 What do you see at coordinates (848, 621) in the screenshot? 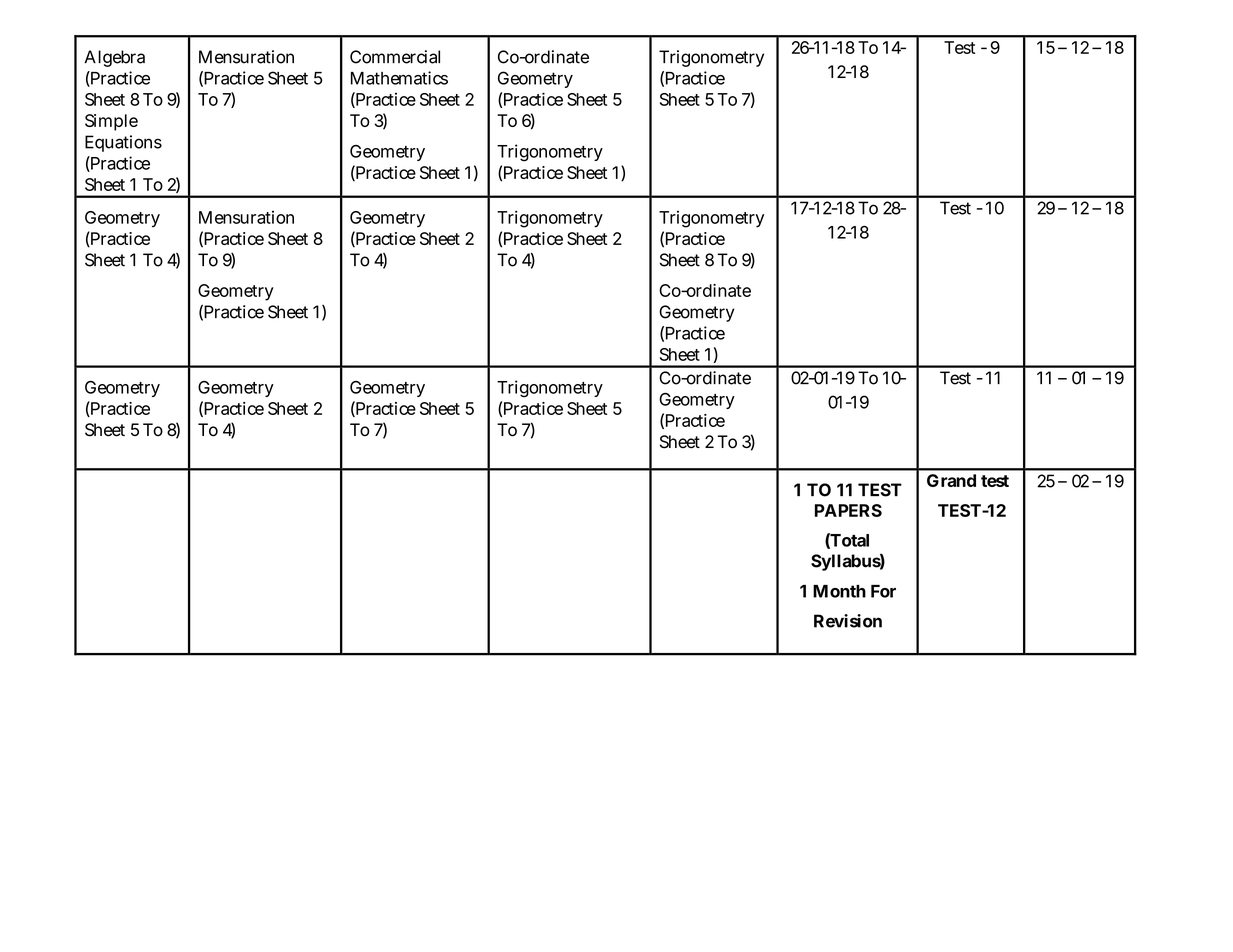
I see `Revision` at bounding box center [848, 621].
